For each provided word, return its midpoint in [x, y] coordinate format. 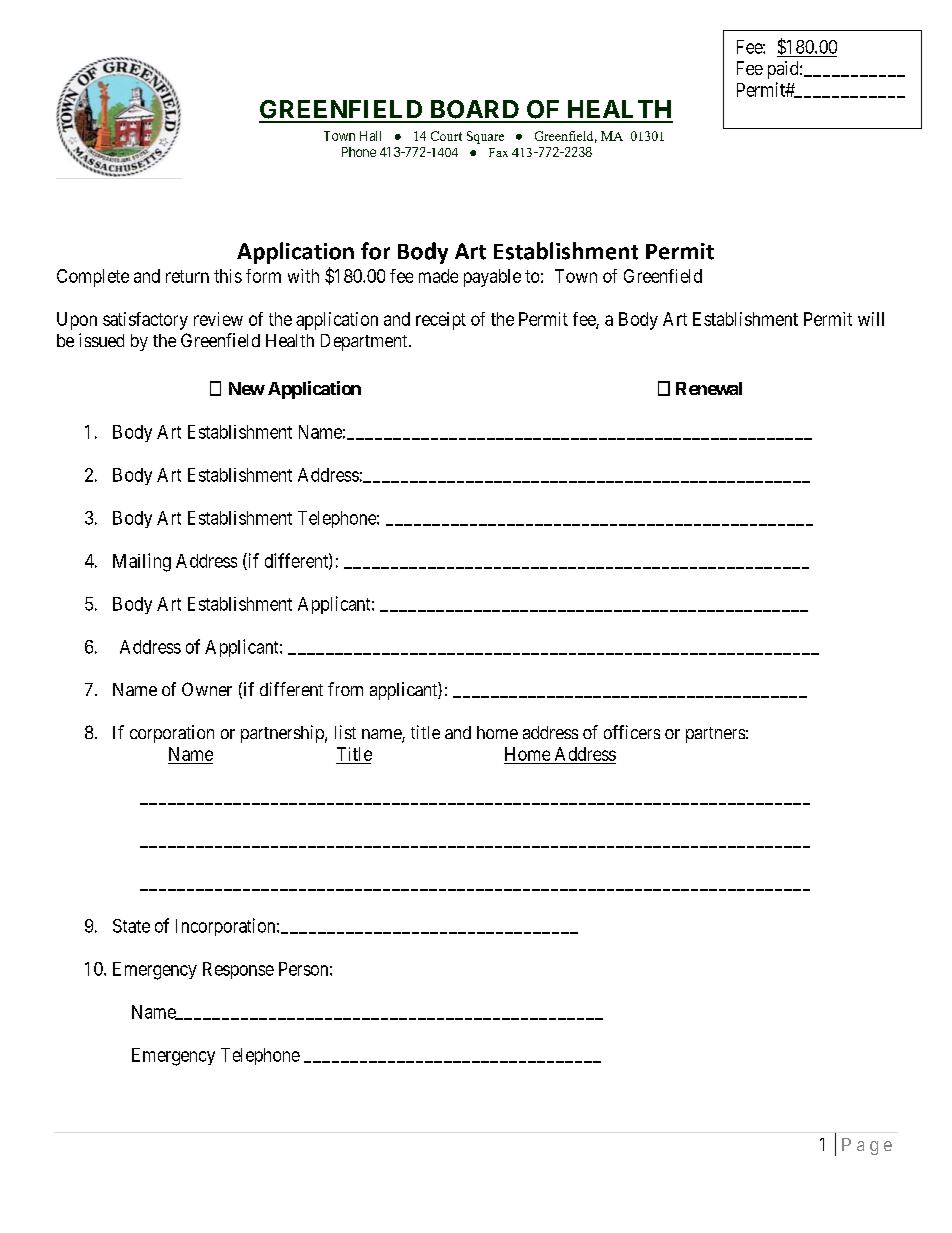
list [345, 732]
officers [632, 732]
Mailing [142, 562]
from [345, 689]
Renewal [709, 388]
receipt [441, 321]
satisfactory [145, 321]
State [131, 926]
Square [485, 137]
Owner [207, 689]
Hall [370, 136]
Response [238, 970]
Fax [498, 152]
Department [365, 342]
